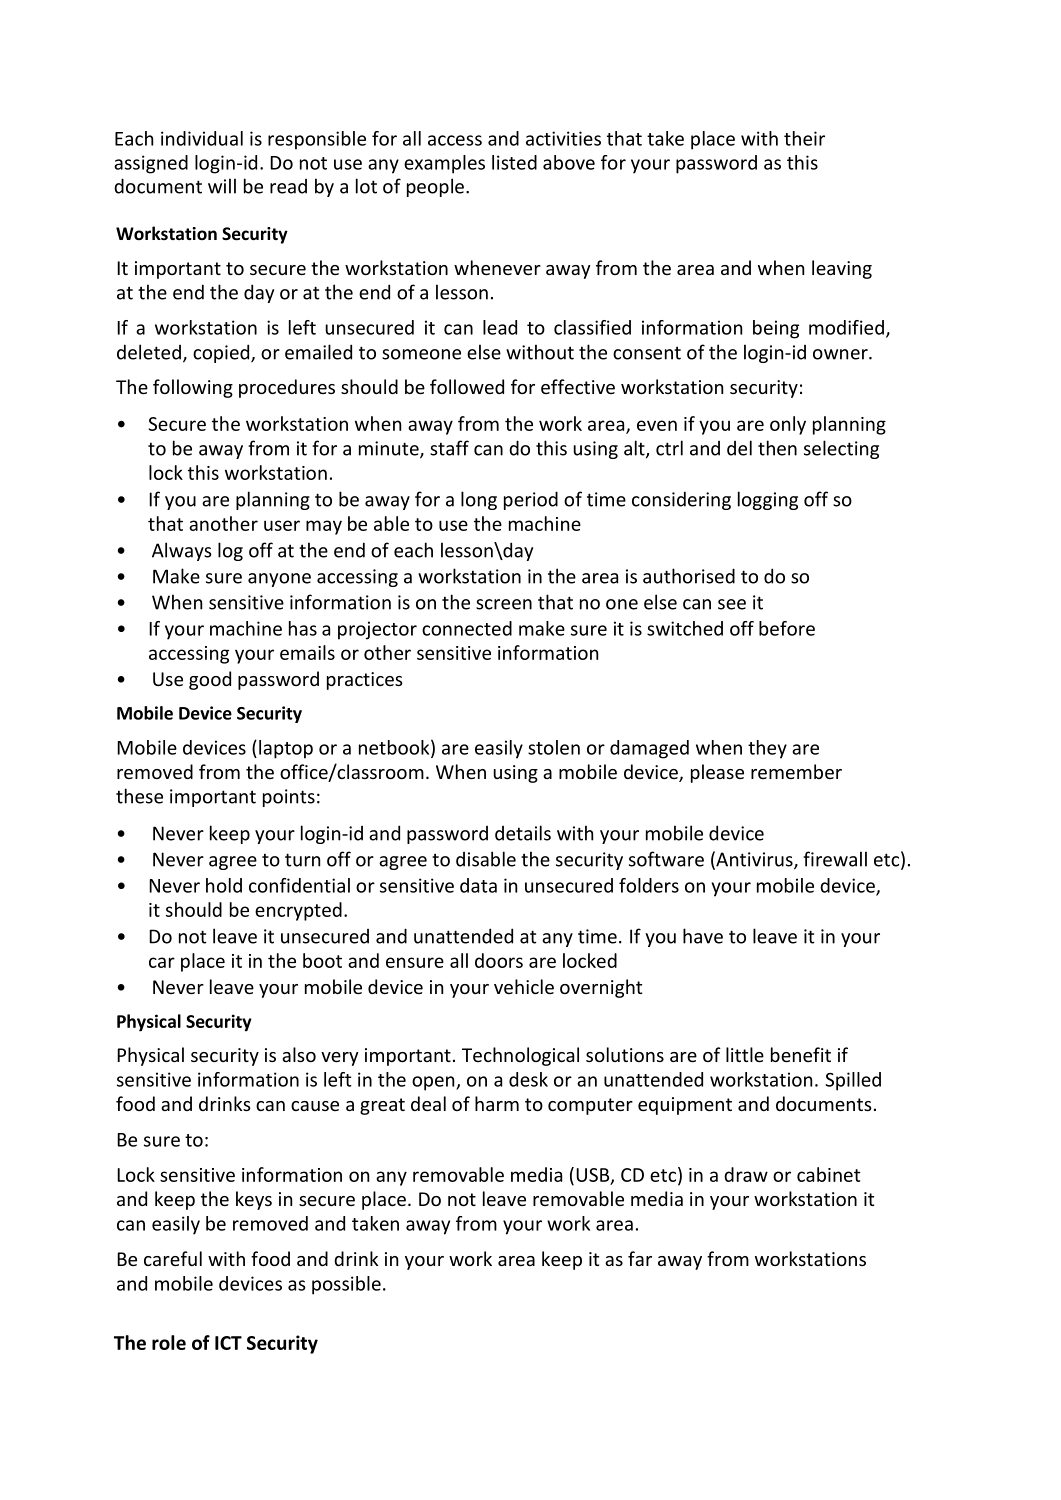 This page has height=1500, width=1061. What do you see at coordinates (346, 1285) in the page?
I see `possible` at bounding box center [346, 1285].
